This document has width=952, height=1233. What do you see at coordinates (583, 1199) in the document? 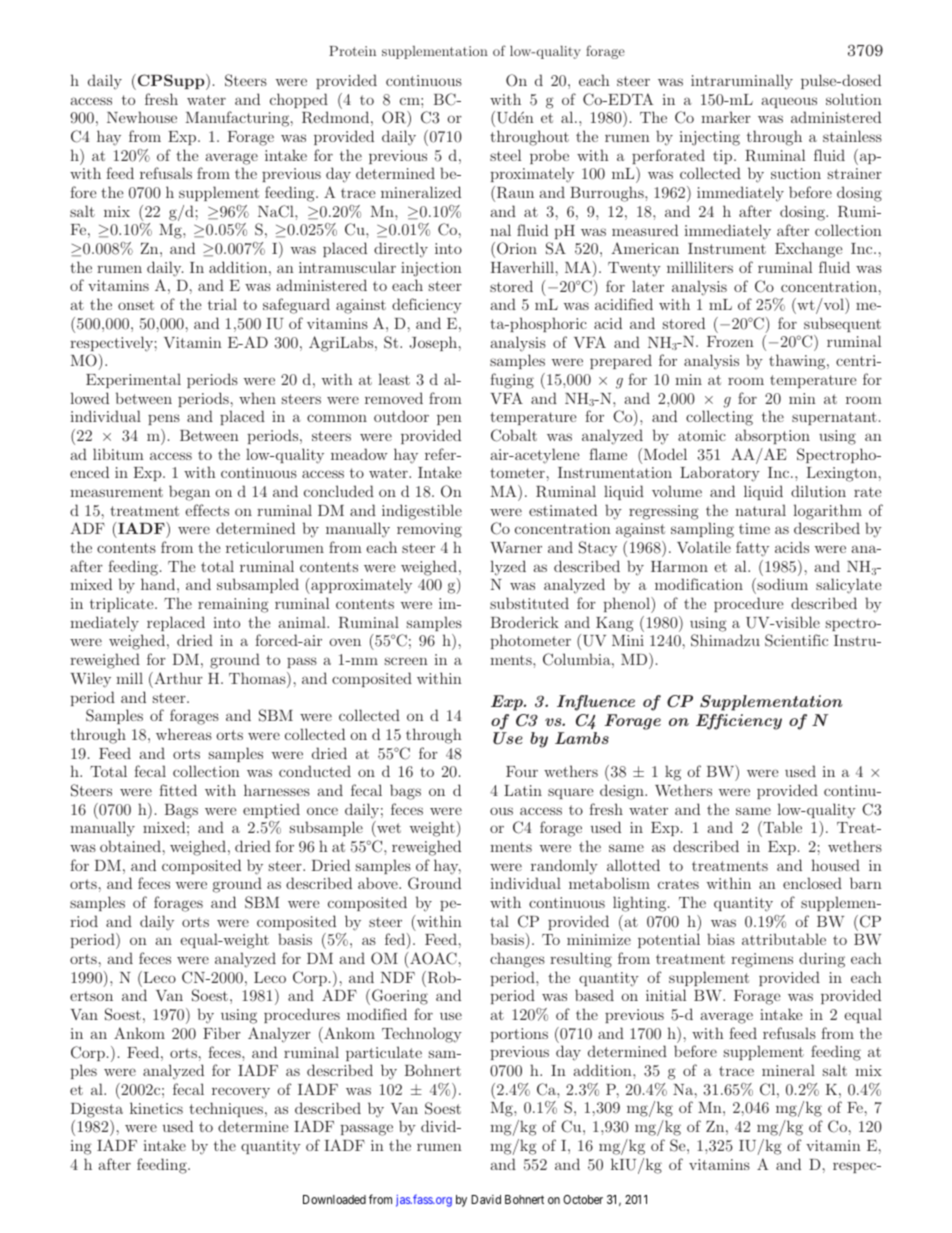
I see `October` at bounding box center [583, 1199].
